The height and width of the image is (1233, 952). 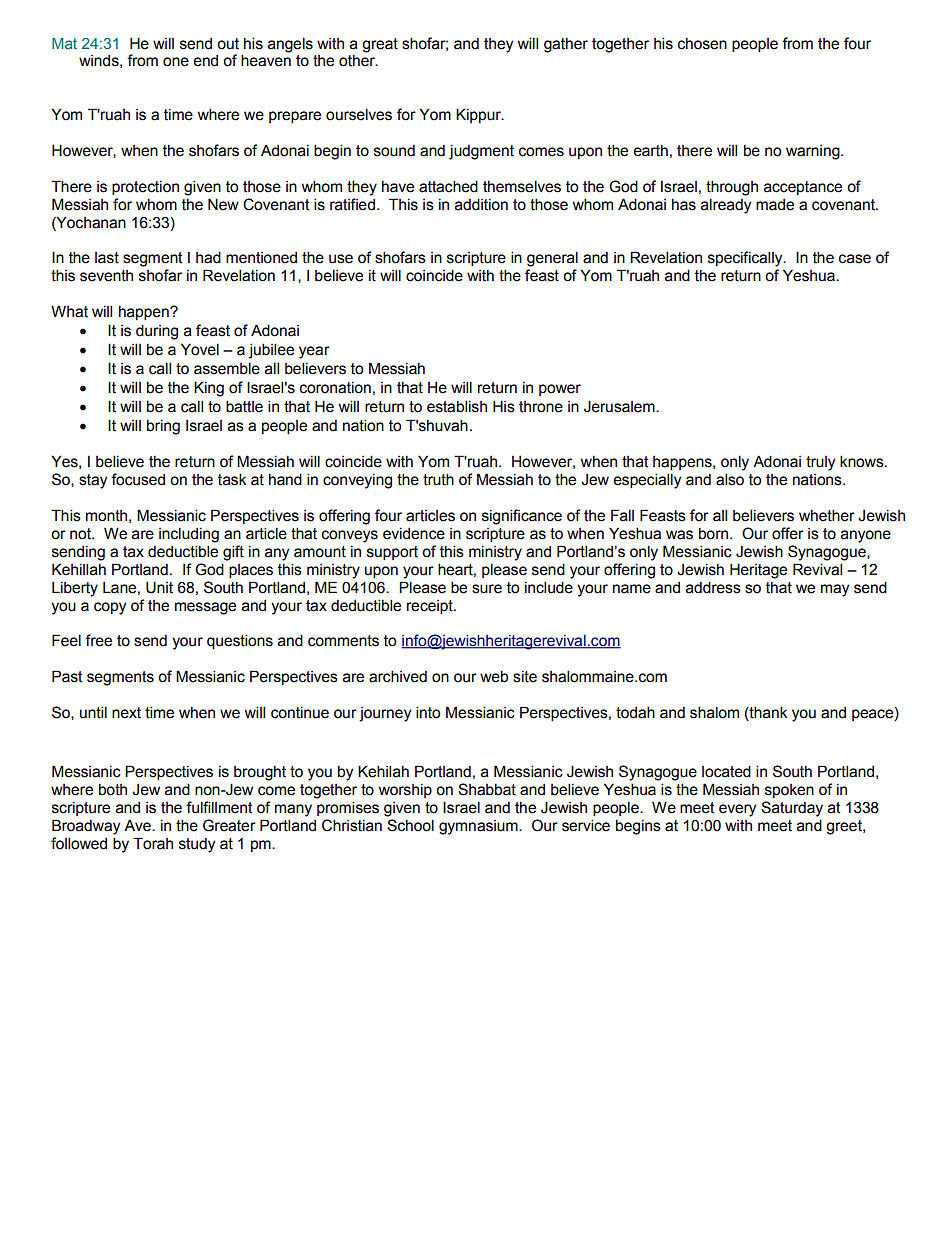 What do you see at coordinates (153, 843) in the image?
I see `Torah` at bounding box center [153, 843].
